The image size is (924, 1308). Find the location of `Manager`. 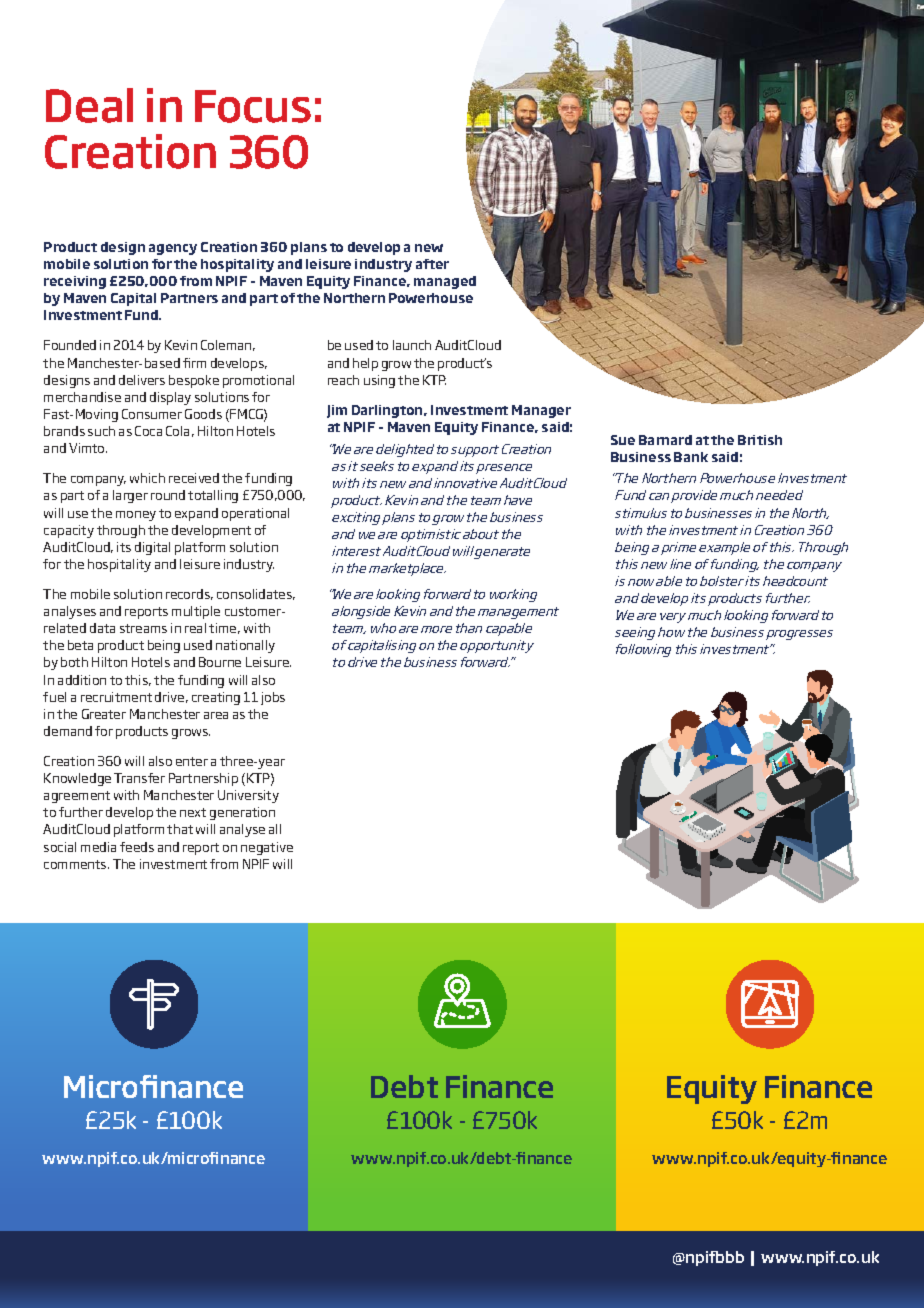

Manager is located at coordinates (541, 411).
